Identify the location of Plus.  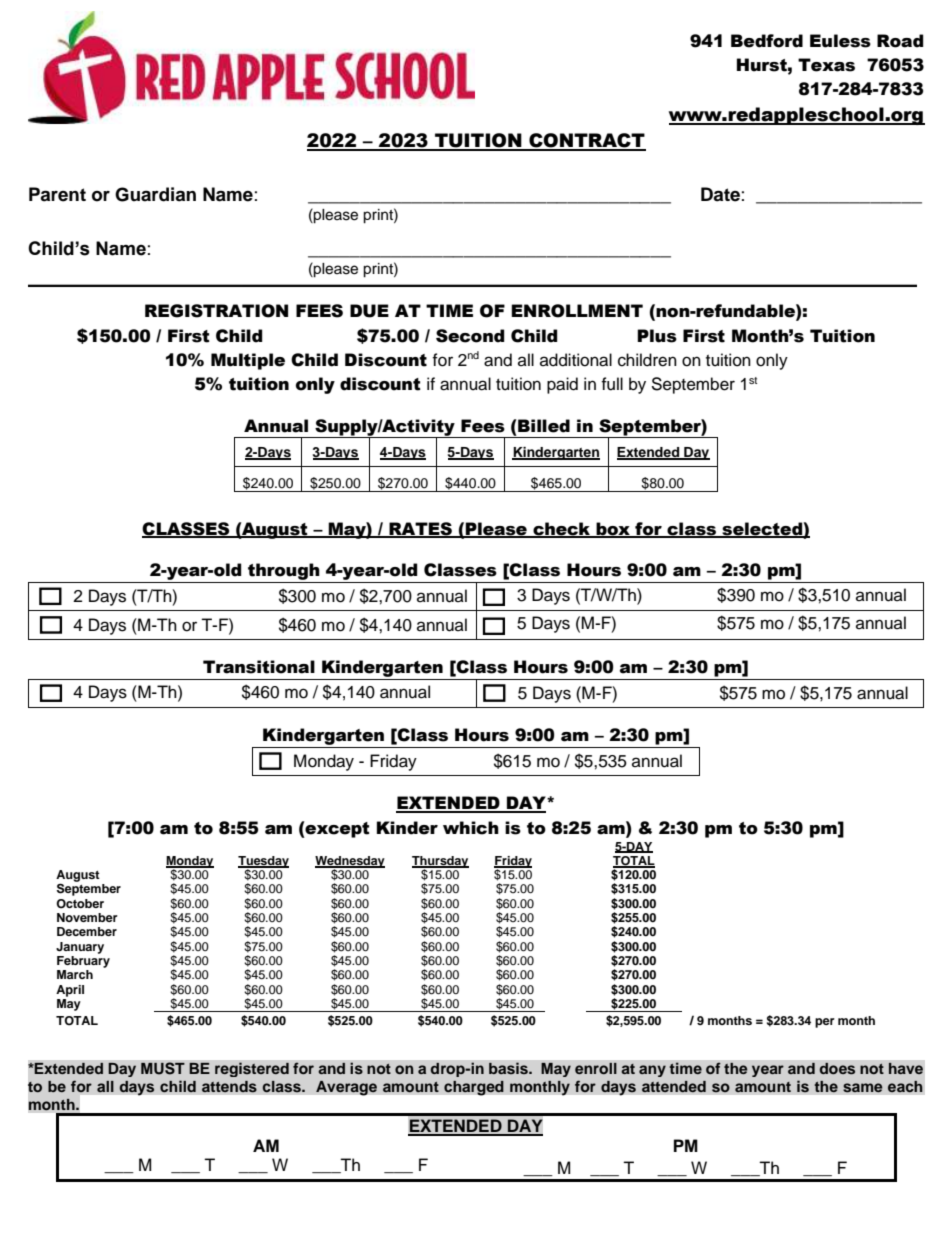
(657, 336).
